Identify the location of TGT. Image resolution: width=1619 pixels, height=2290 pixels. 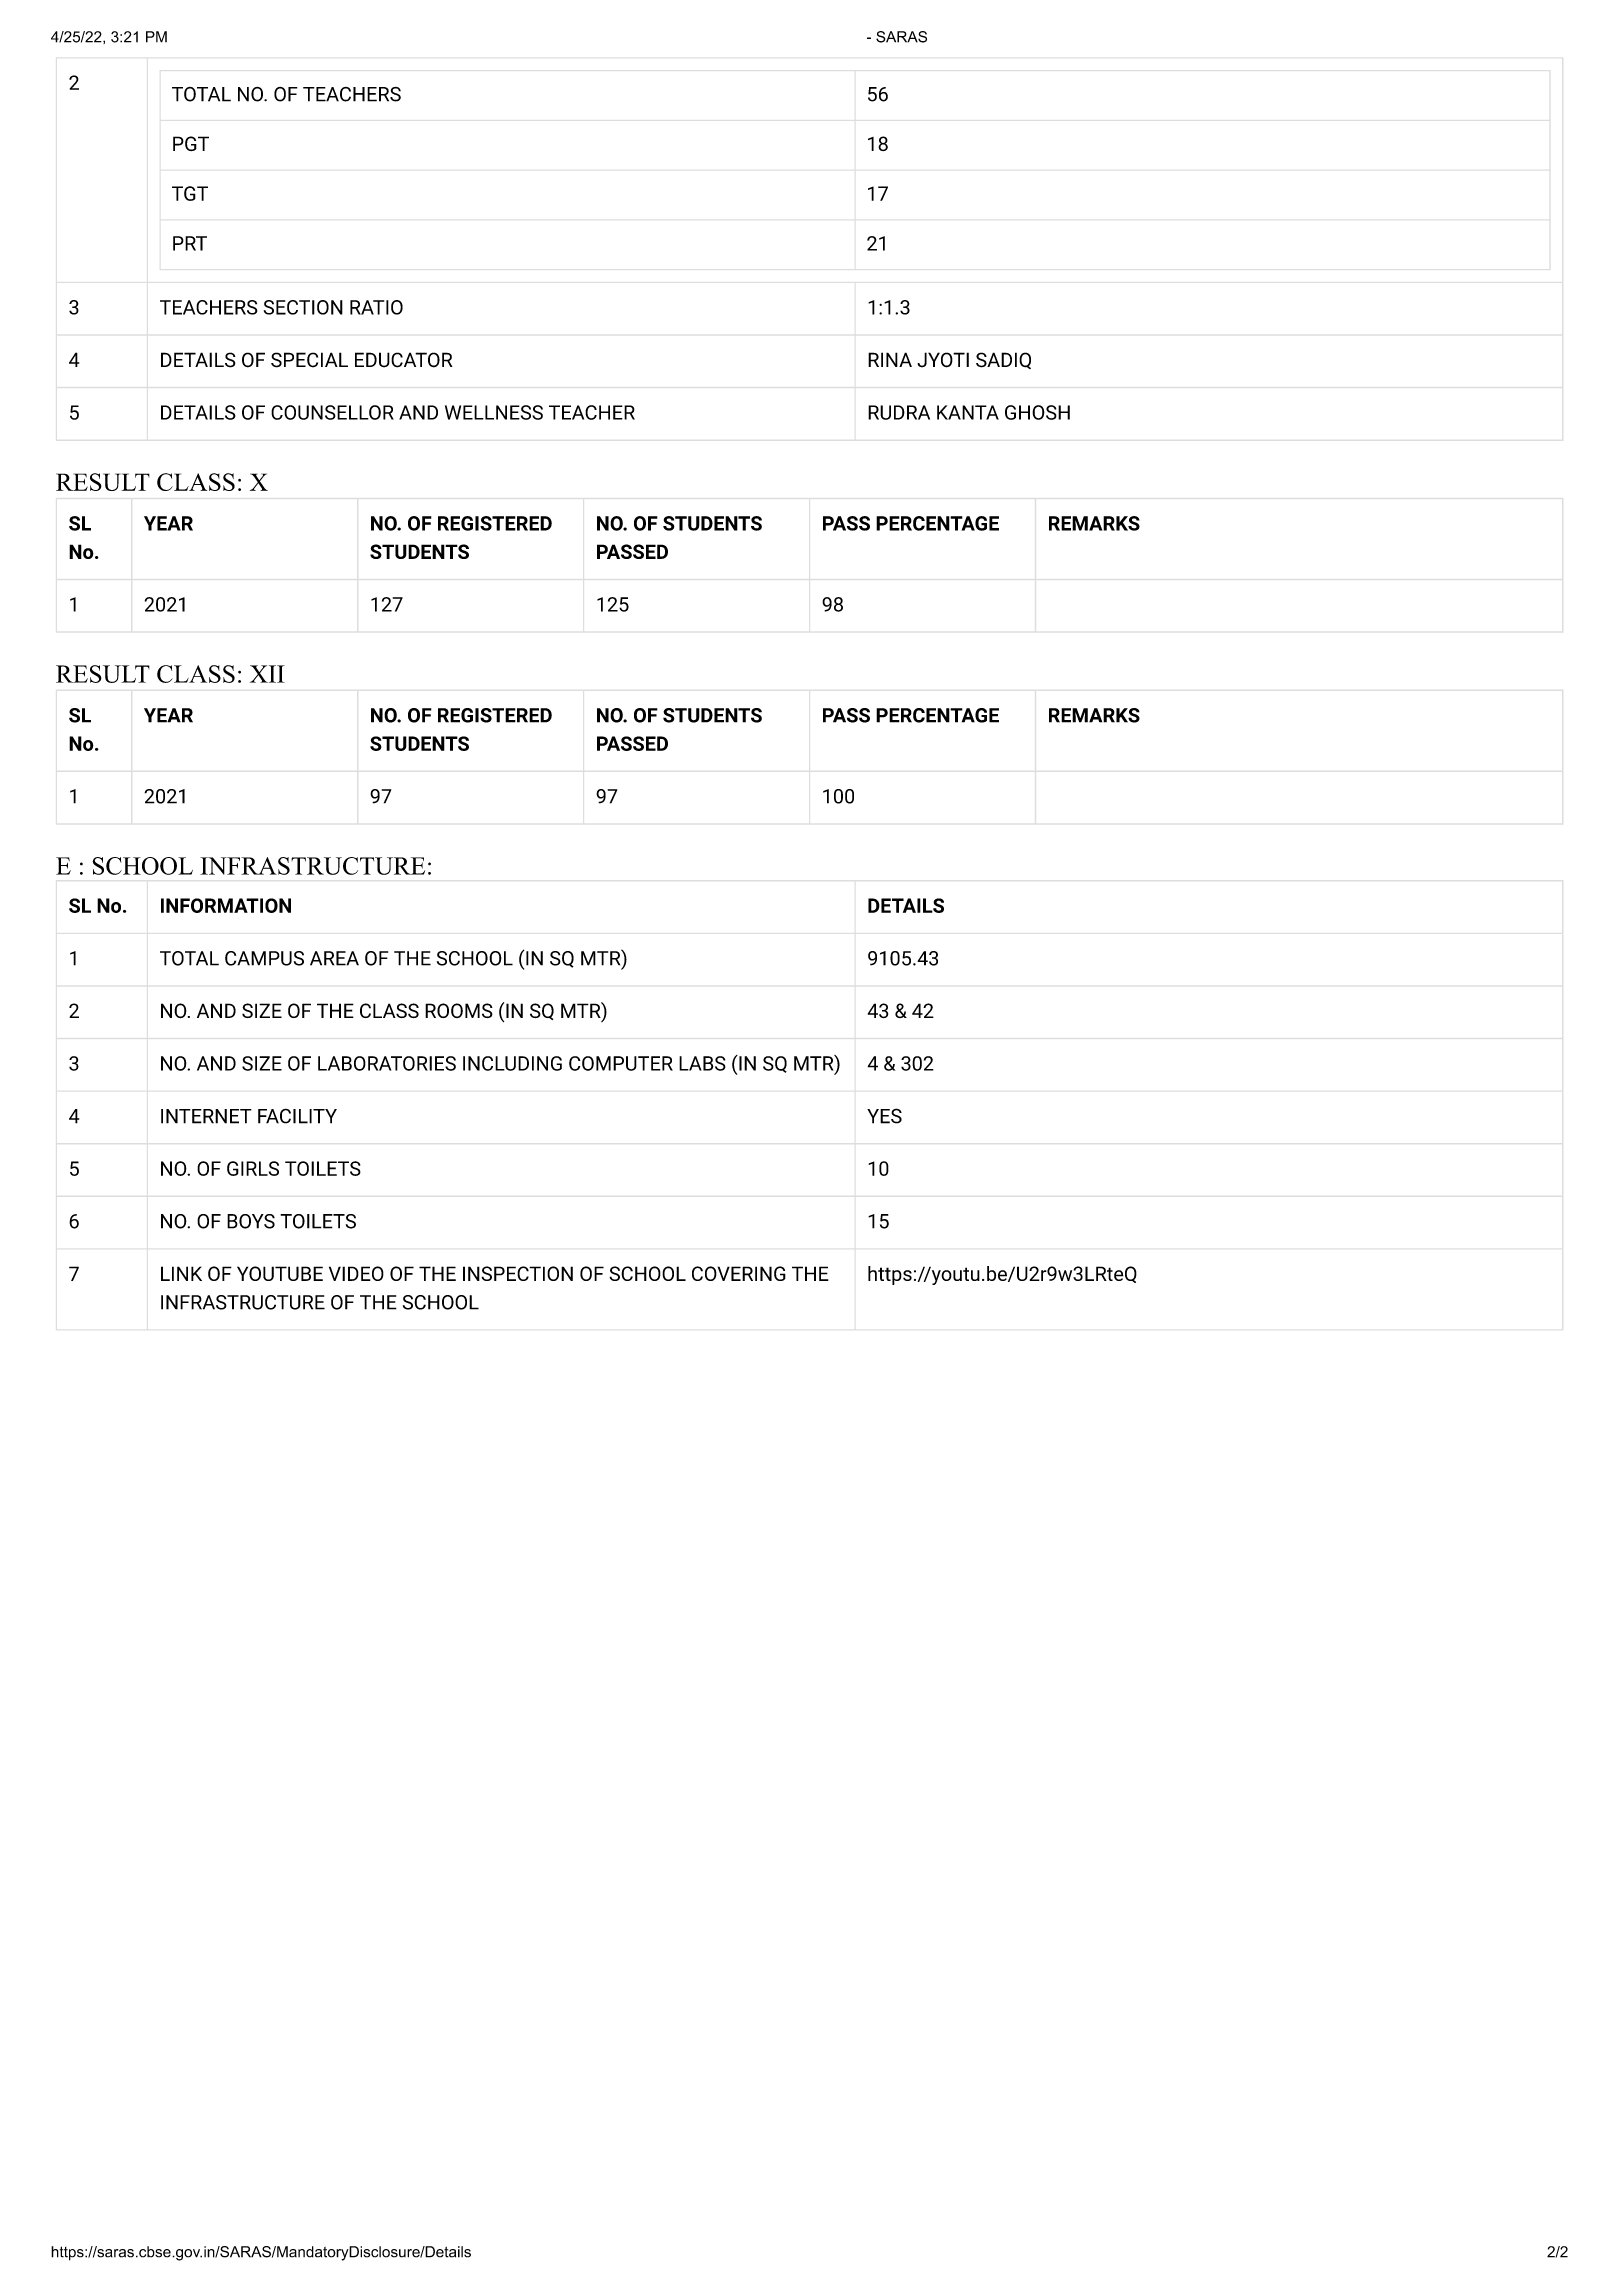
(190, 193).
